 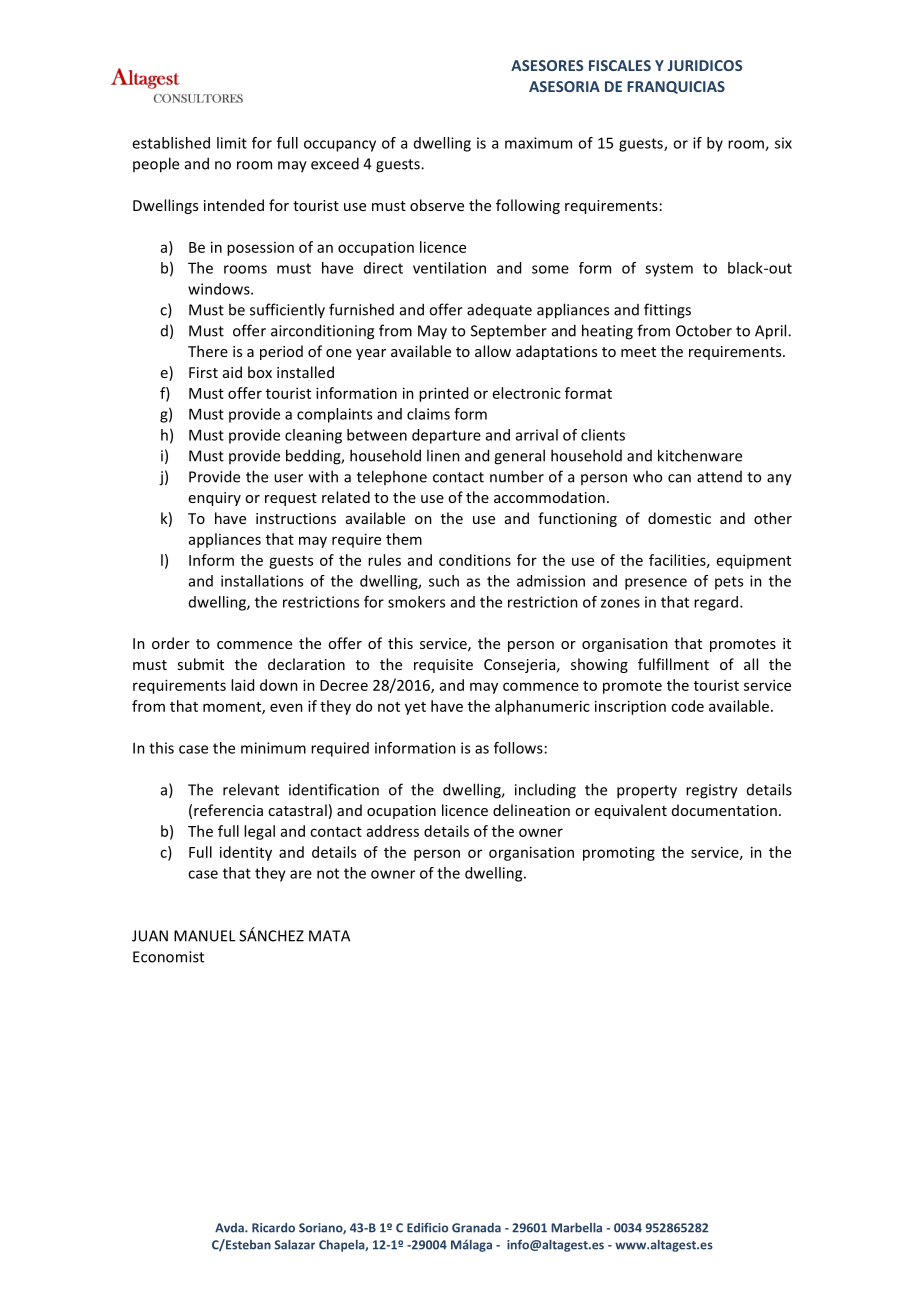 I want to click on MANUEL, so click(x=205, y=936).
